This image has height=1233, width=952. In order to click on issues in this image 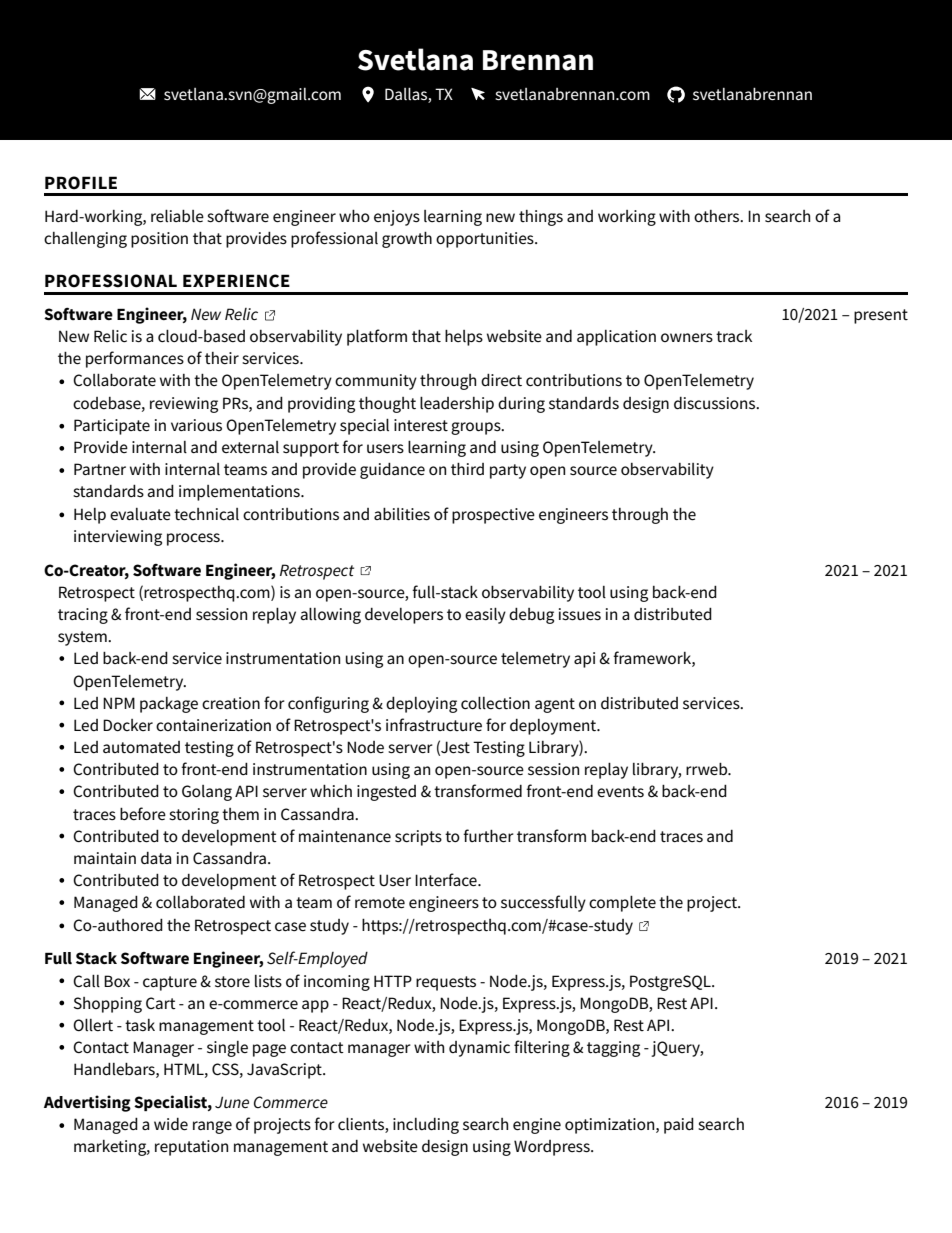, I will do `click(580, 614)`.
